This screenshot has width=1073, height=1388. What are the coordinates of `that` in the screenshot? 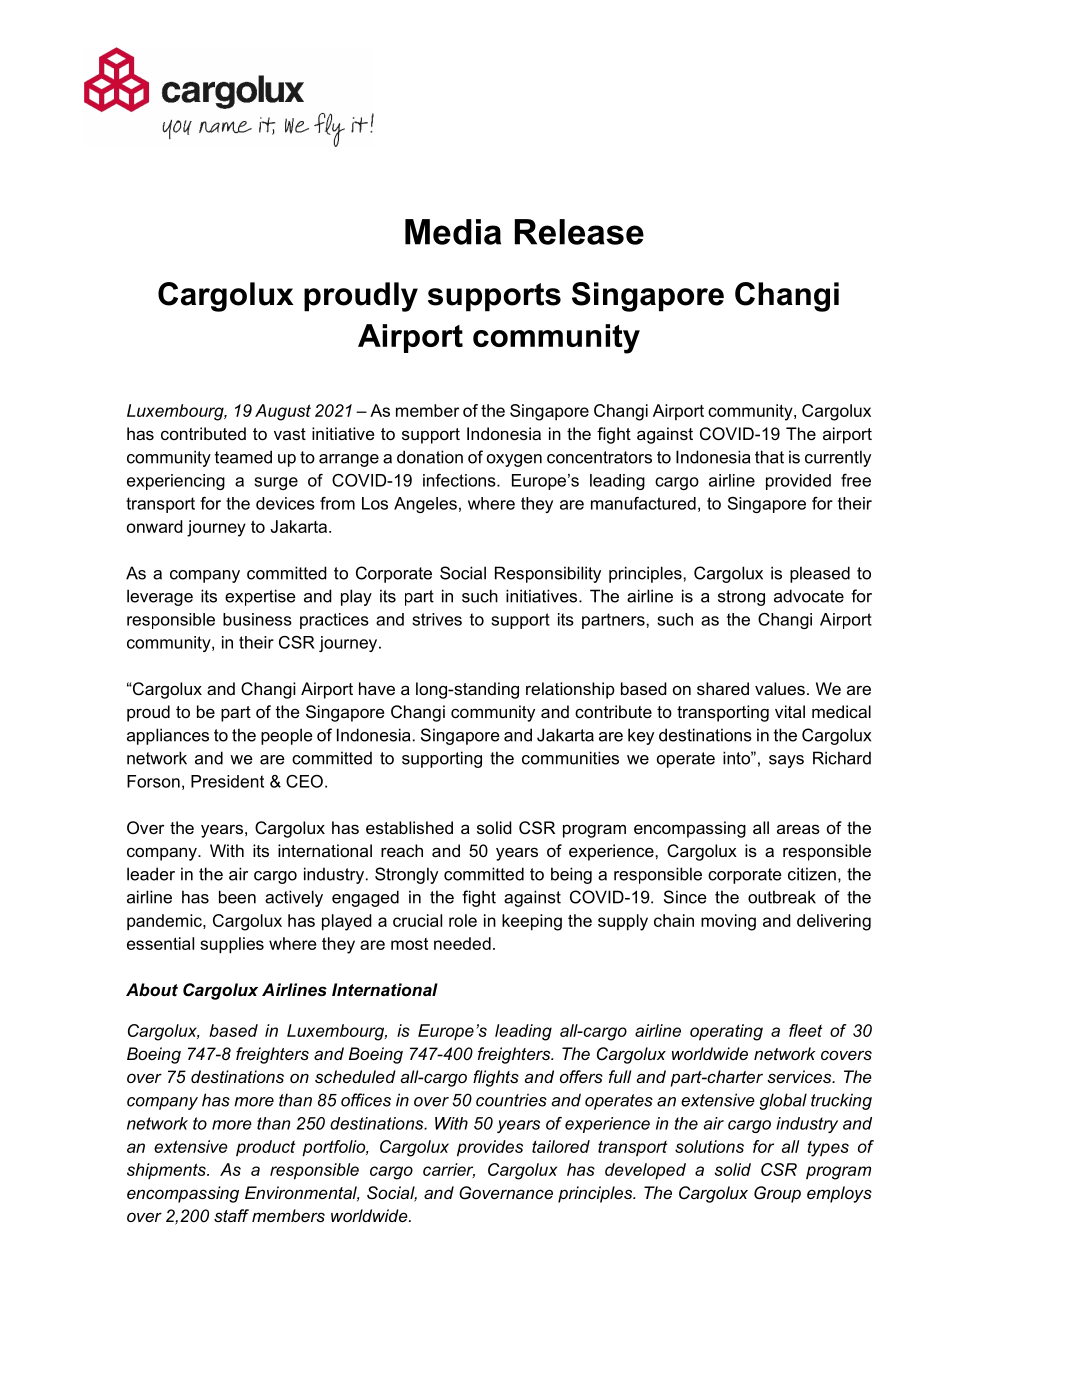 It's located at (769, 457).
